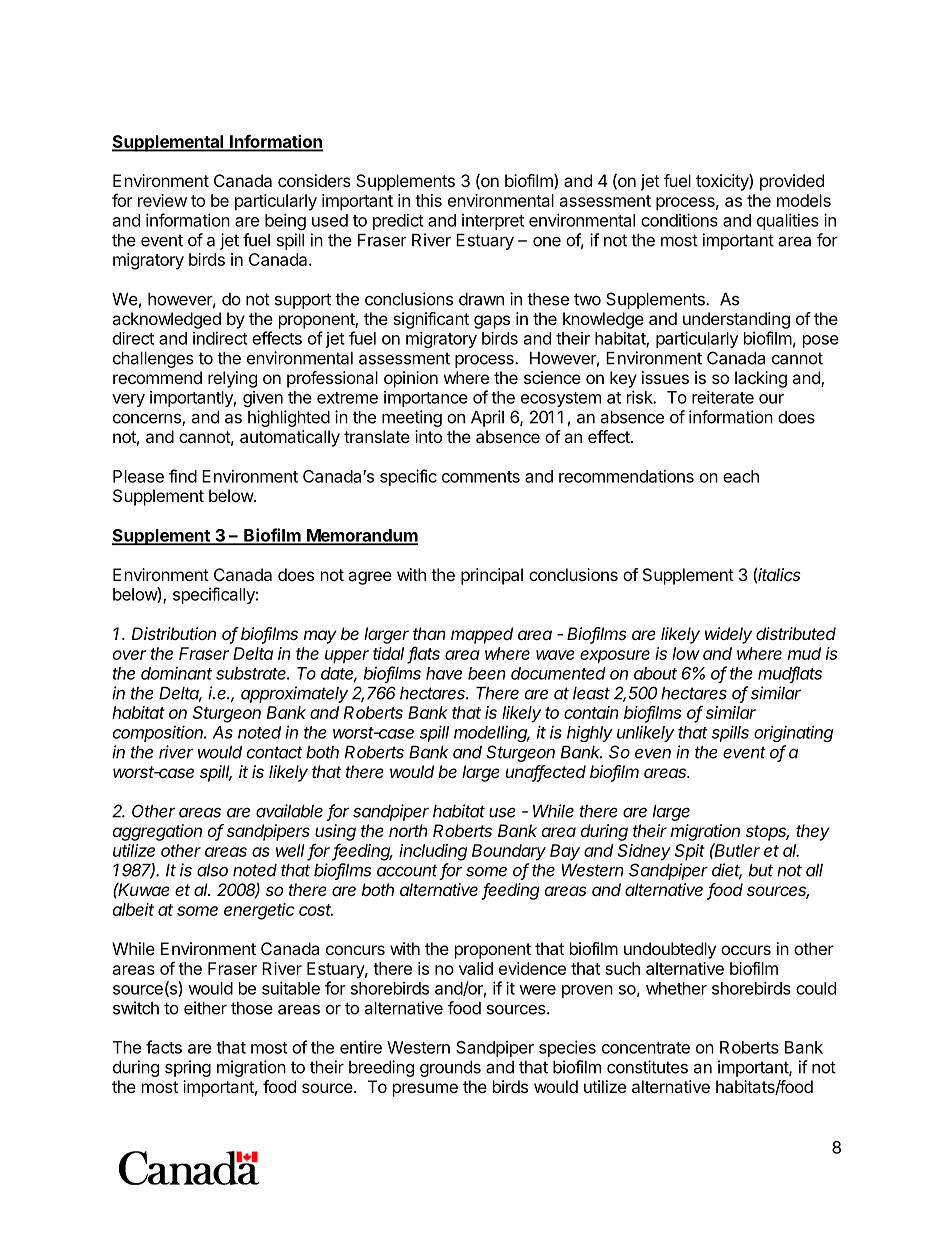  Describe the element at coordinates (647, 1067) in the document. I see `constitutes` at that location.
